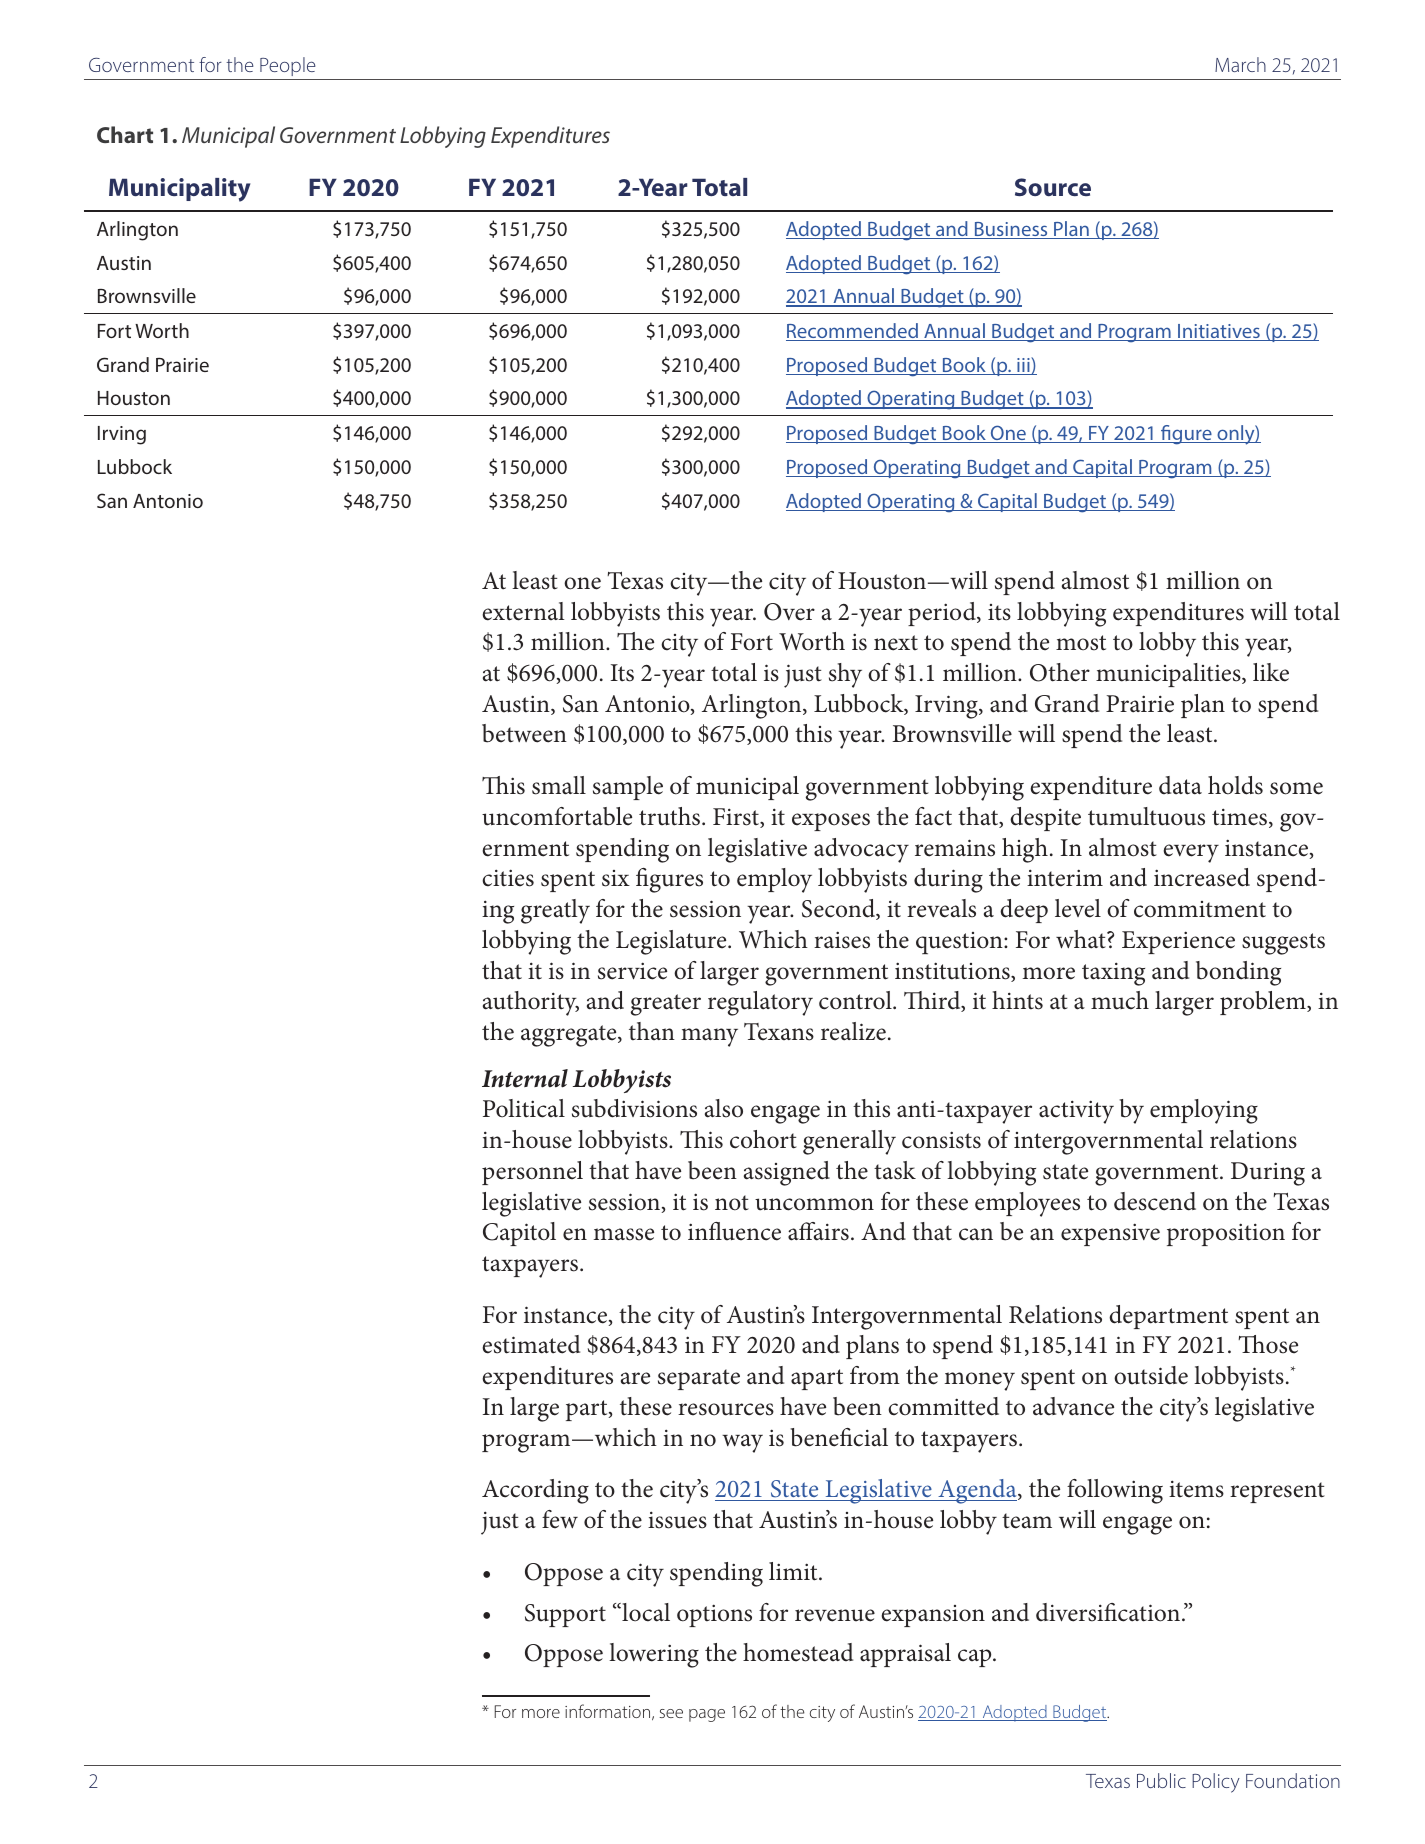 Image resolution: width=1425 pixels, height=1844 pixels. I want to click on Recommended, so click(853, 332).
